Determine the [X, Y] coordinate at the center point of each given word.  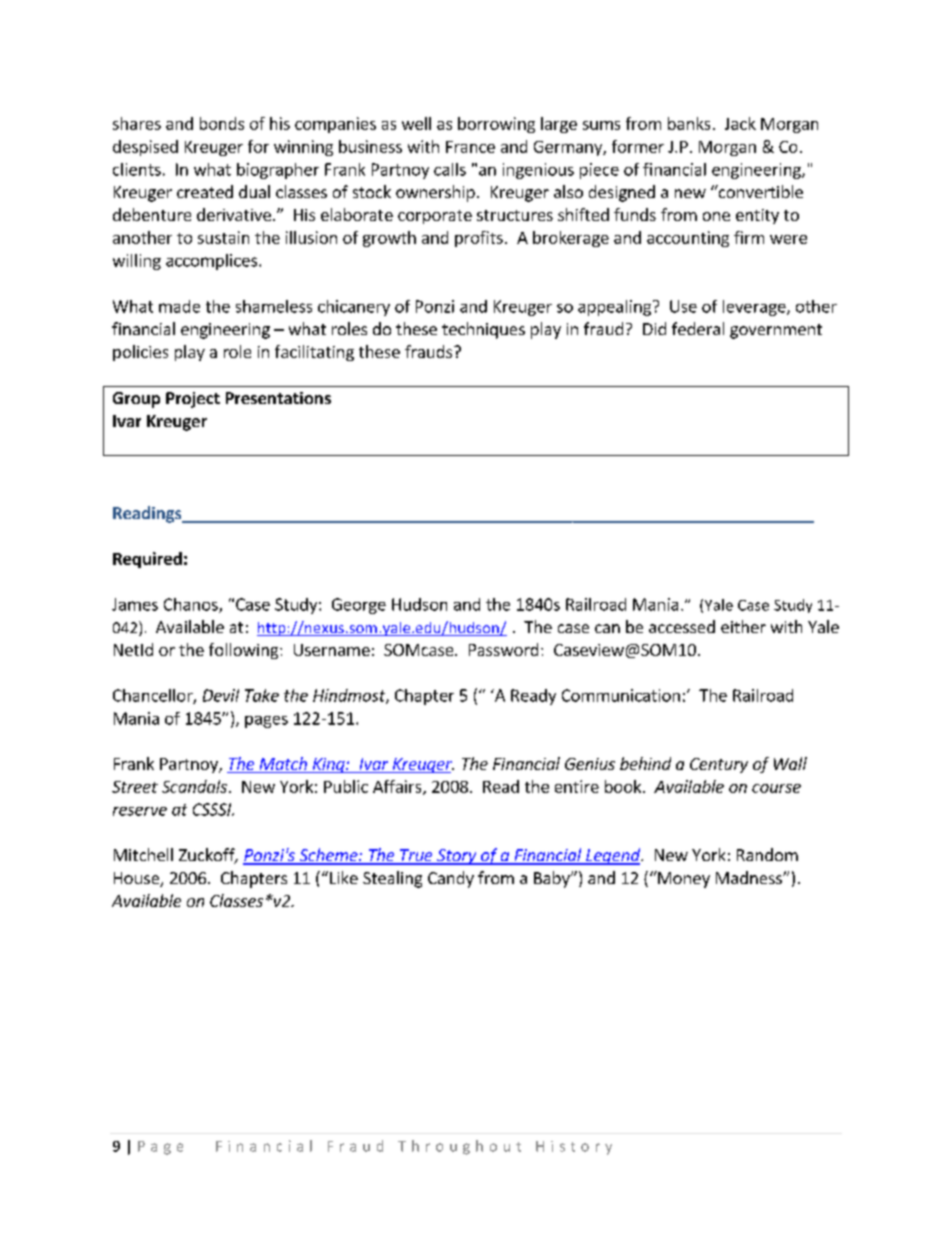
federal [698, 328]
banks [689, 123]
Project [193, 400]
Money [683, 879]
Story [457, 857]
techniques [483, 330]
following [245, 651]
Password [503, 649]
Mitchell [143, 854]
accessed [682, 626]
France [470, 147]
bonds [222, 123]
